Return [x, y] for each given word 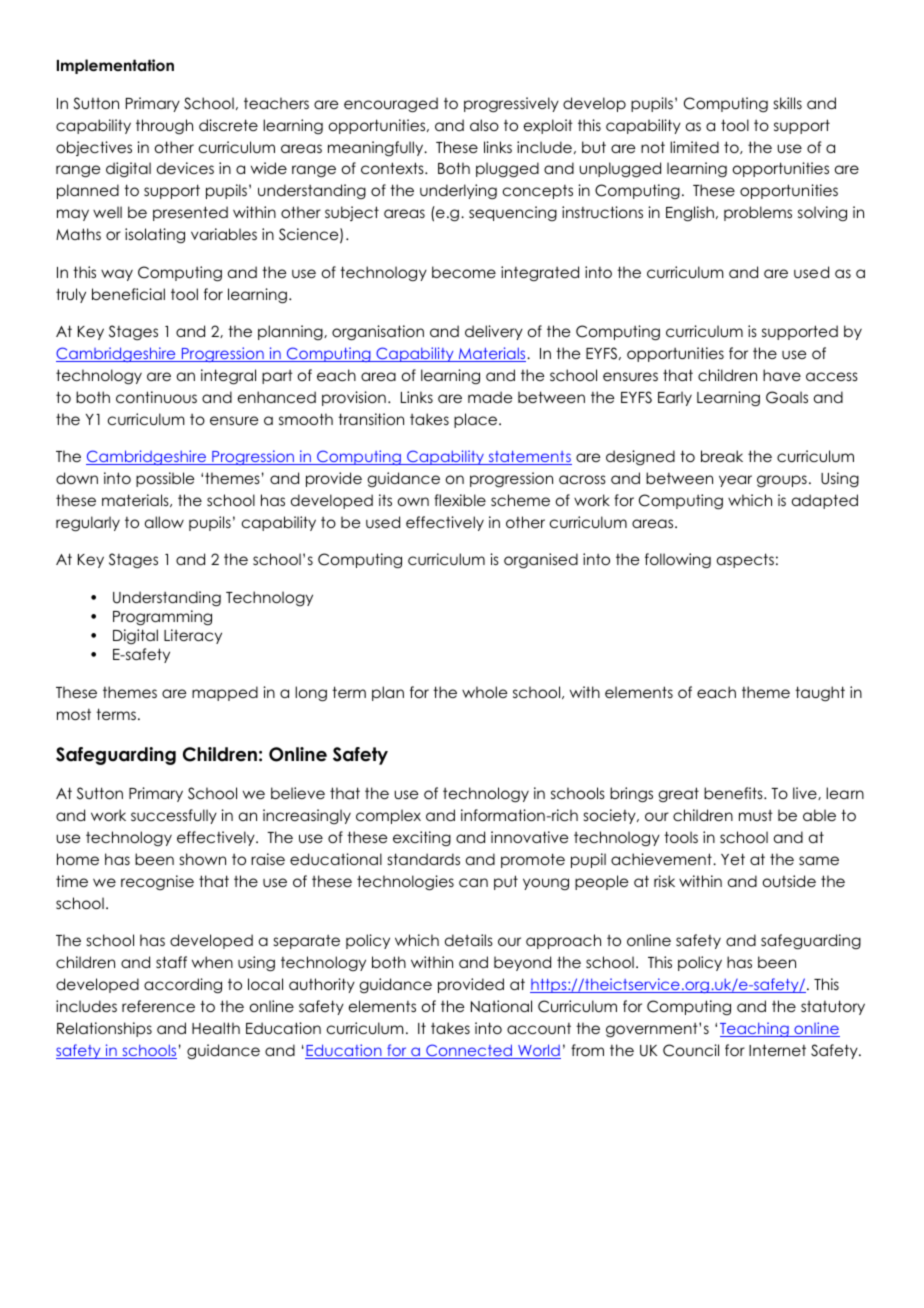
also [484, 125]
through [164, 127]
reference [158, 1006]
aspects [745, 560]
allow [164, 522]
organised [541, 561]
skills [788, 103]
